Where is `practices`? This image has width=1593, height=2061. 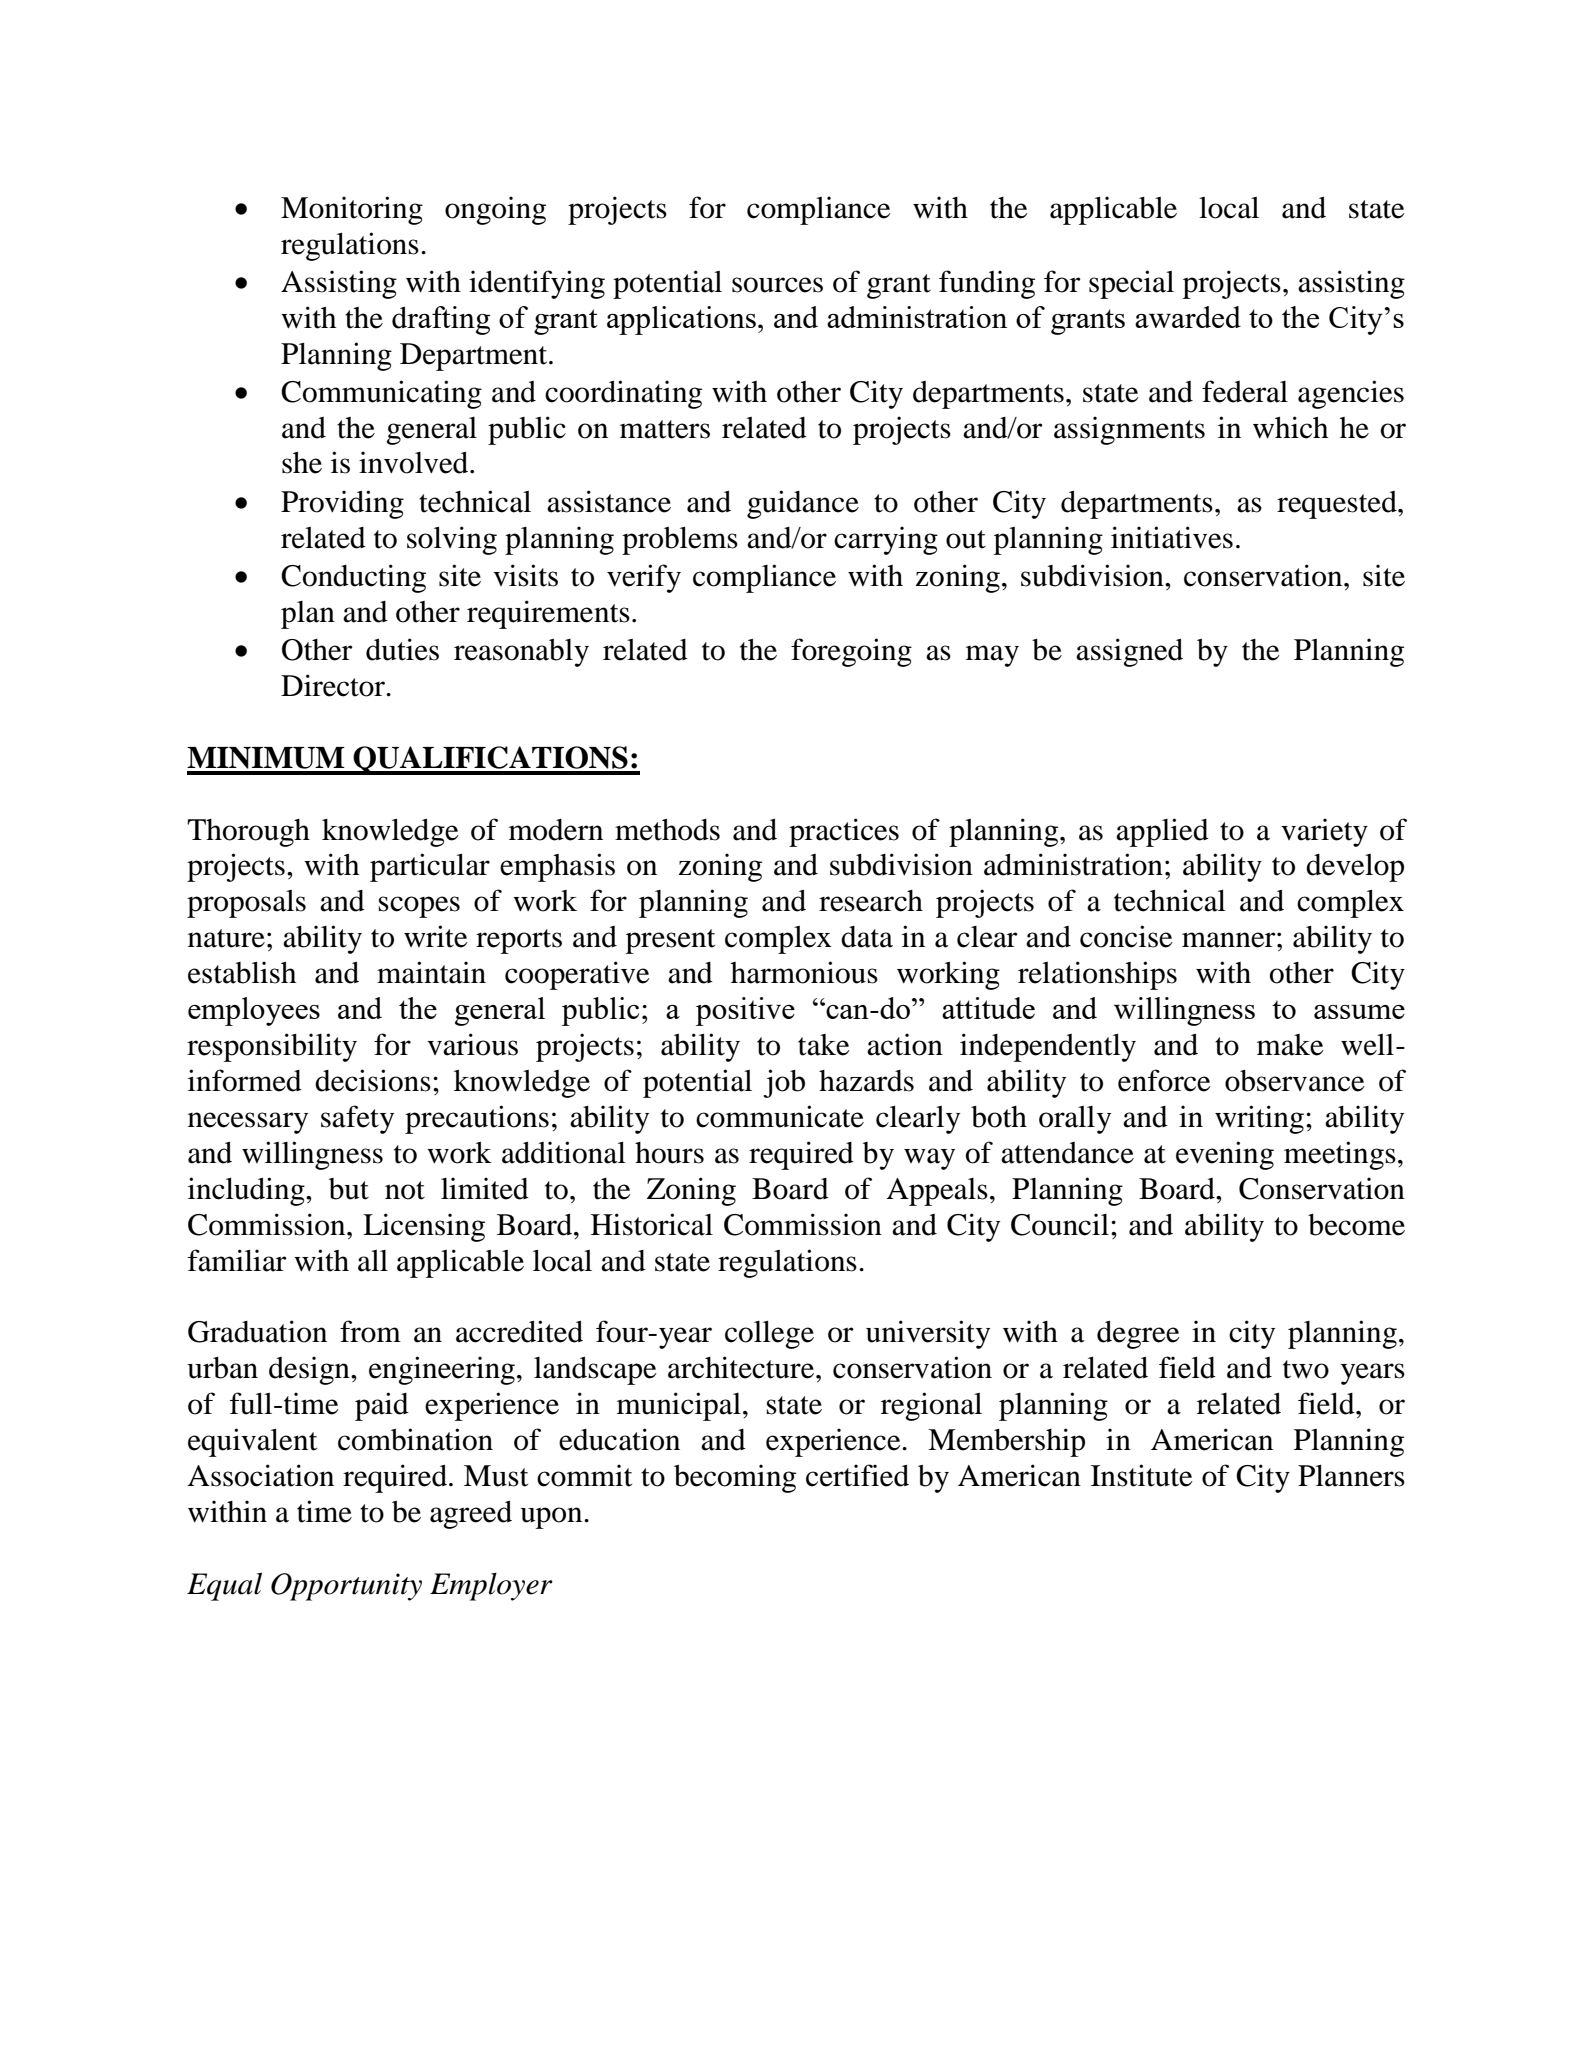 practices is located at coordinates (844, 832).
